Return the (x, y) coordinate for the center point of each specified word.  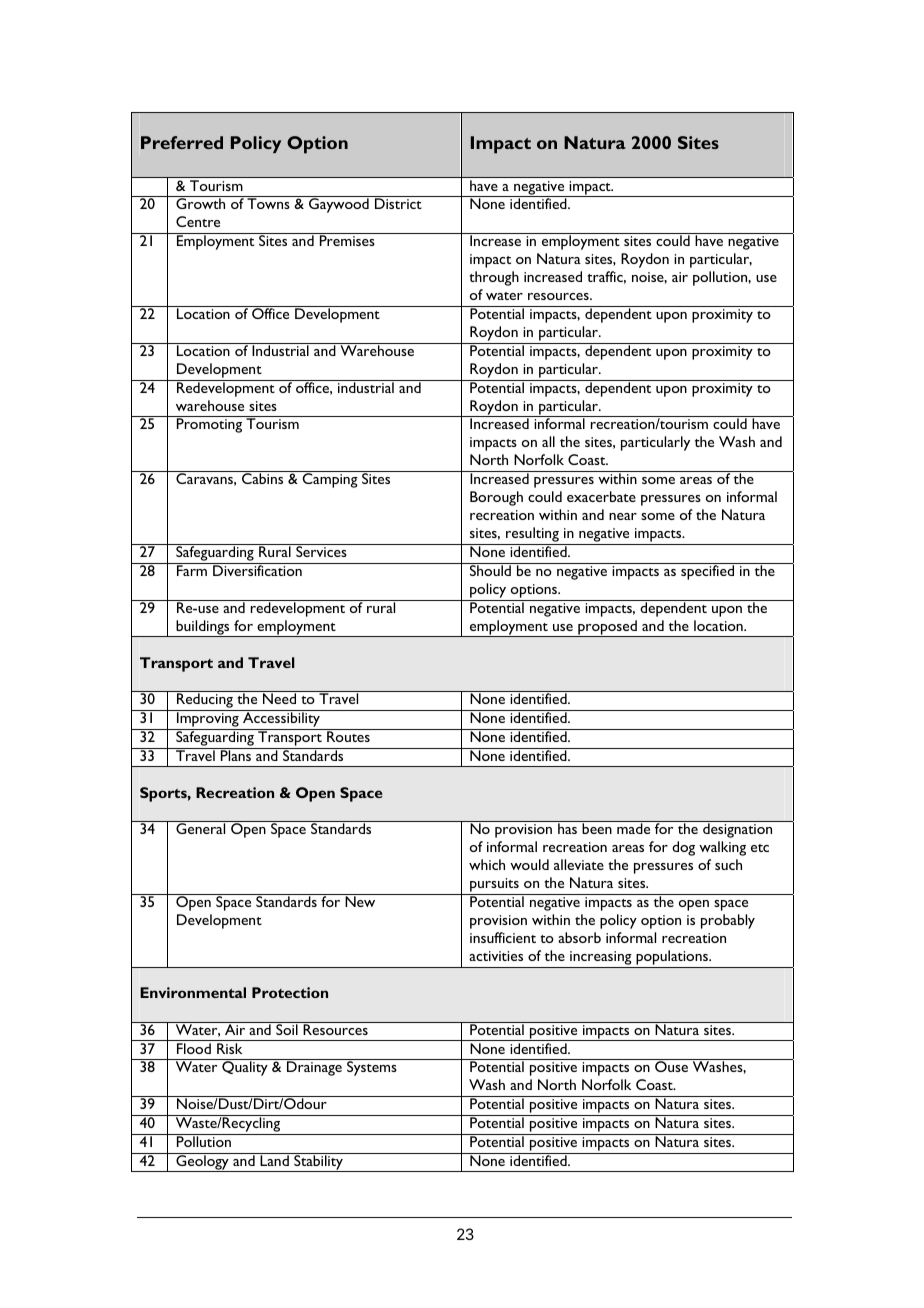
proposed (607, 628)
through (494, 278)
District (398, 203)
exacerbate (601, 496)
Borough (496, 498)
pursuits (494, 886)
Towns (268, 203)
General (200, 828)
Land (274, 1159)
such (728, 864)
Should (490, 569)
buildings (203, 628)
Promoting (209, 425)
